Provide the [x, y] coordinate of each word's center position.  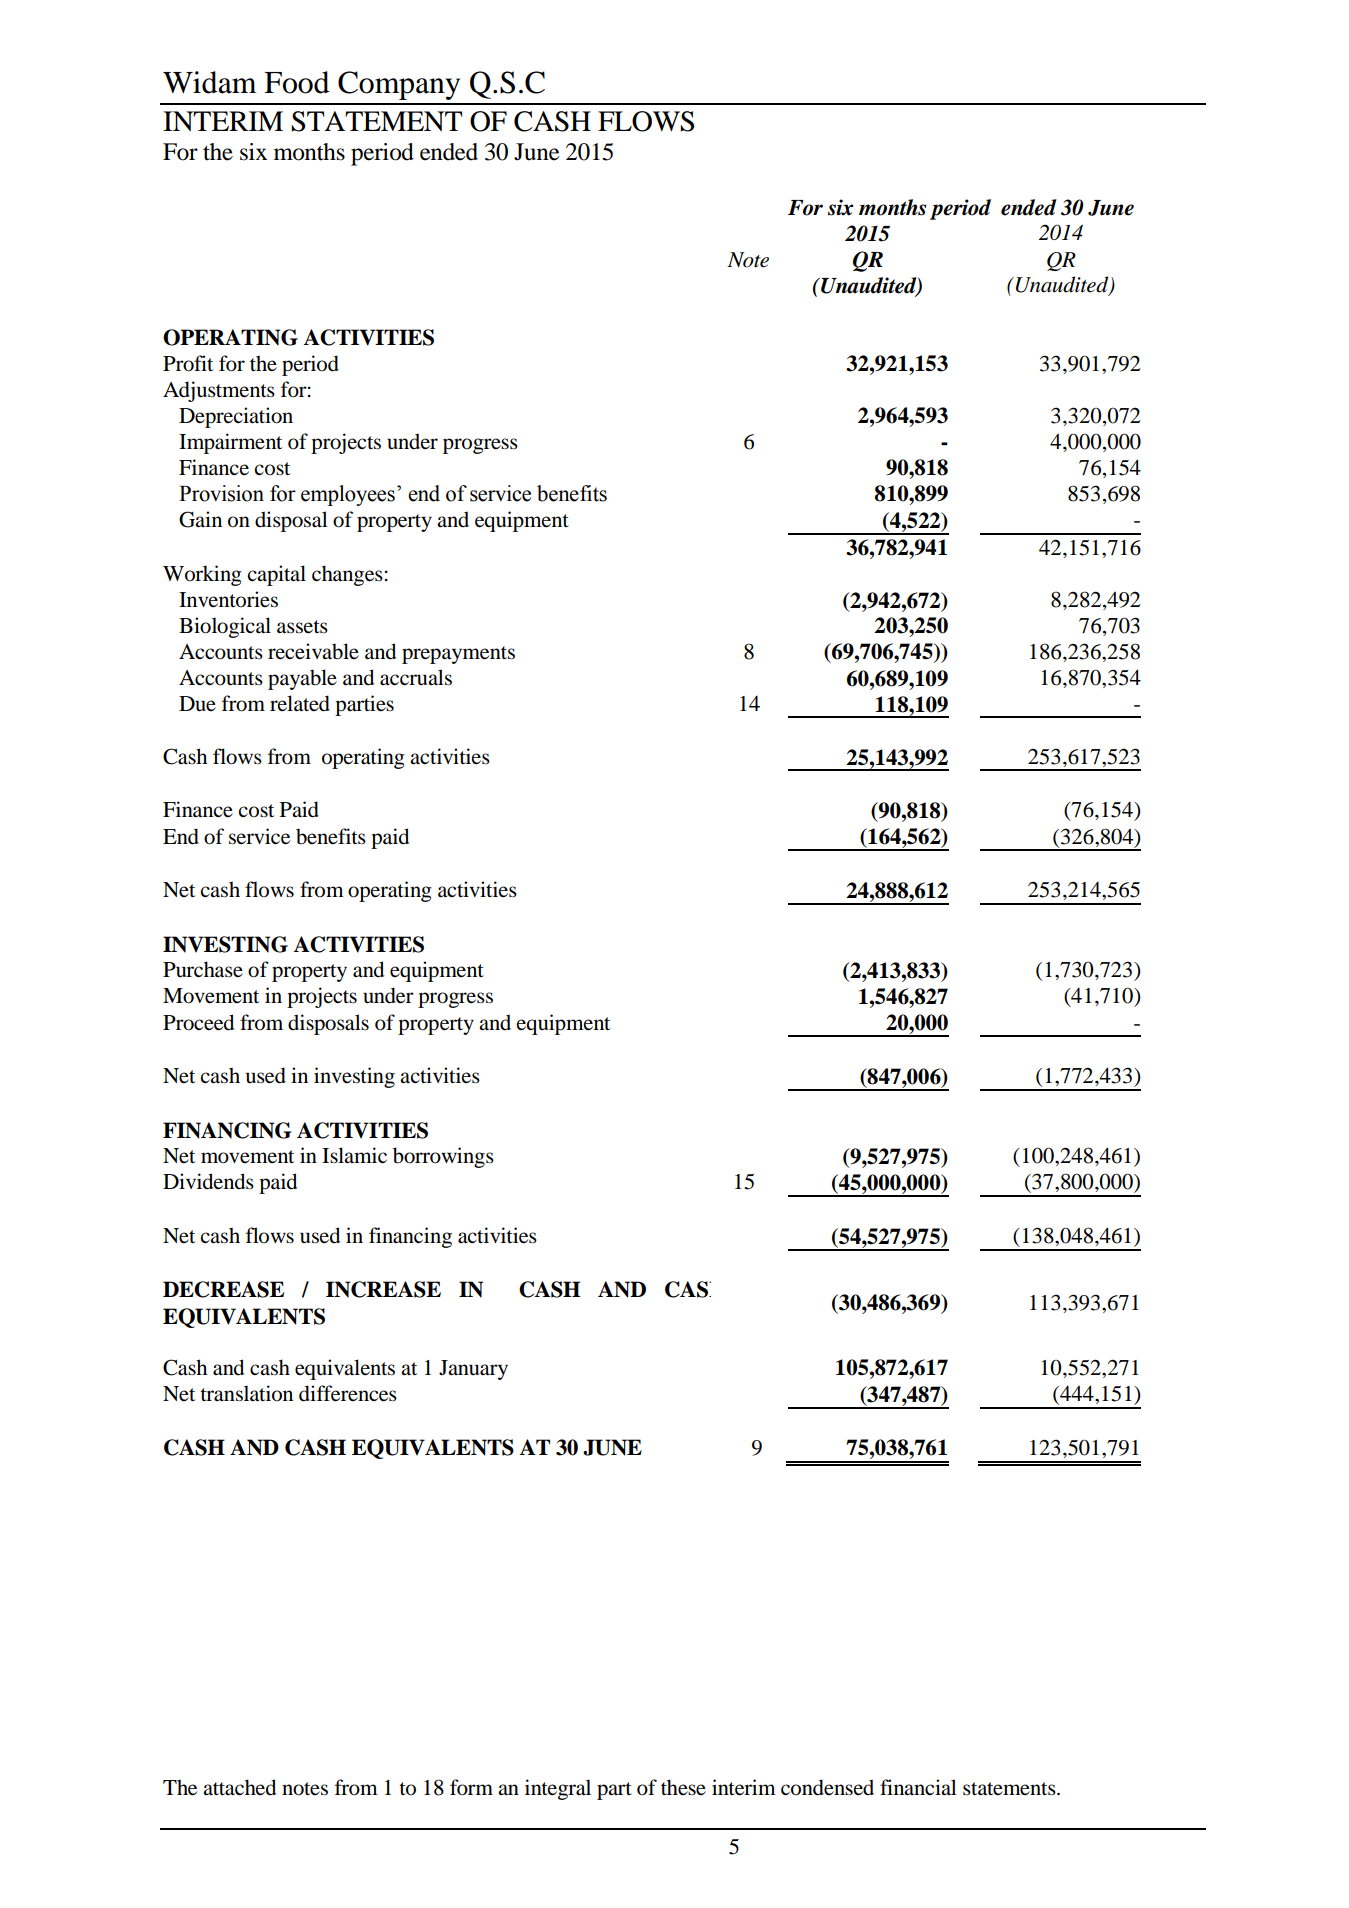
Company [399, 85]
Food [297, 82]
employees [348, 495]
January [473, 1370]
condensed [827, 1787]
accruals [416, 677]
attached [239, 1787]
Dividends [208, 1181]
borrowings [443, 1157]
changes [347, 575]
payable [302, 679]
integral [558, 1789]
